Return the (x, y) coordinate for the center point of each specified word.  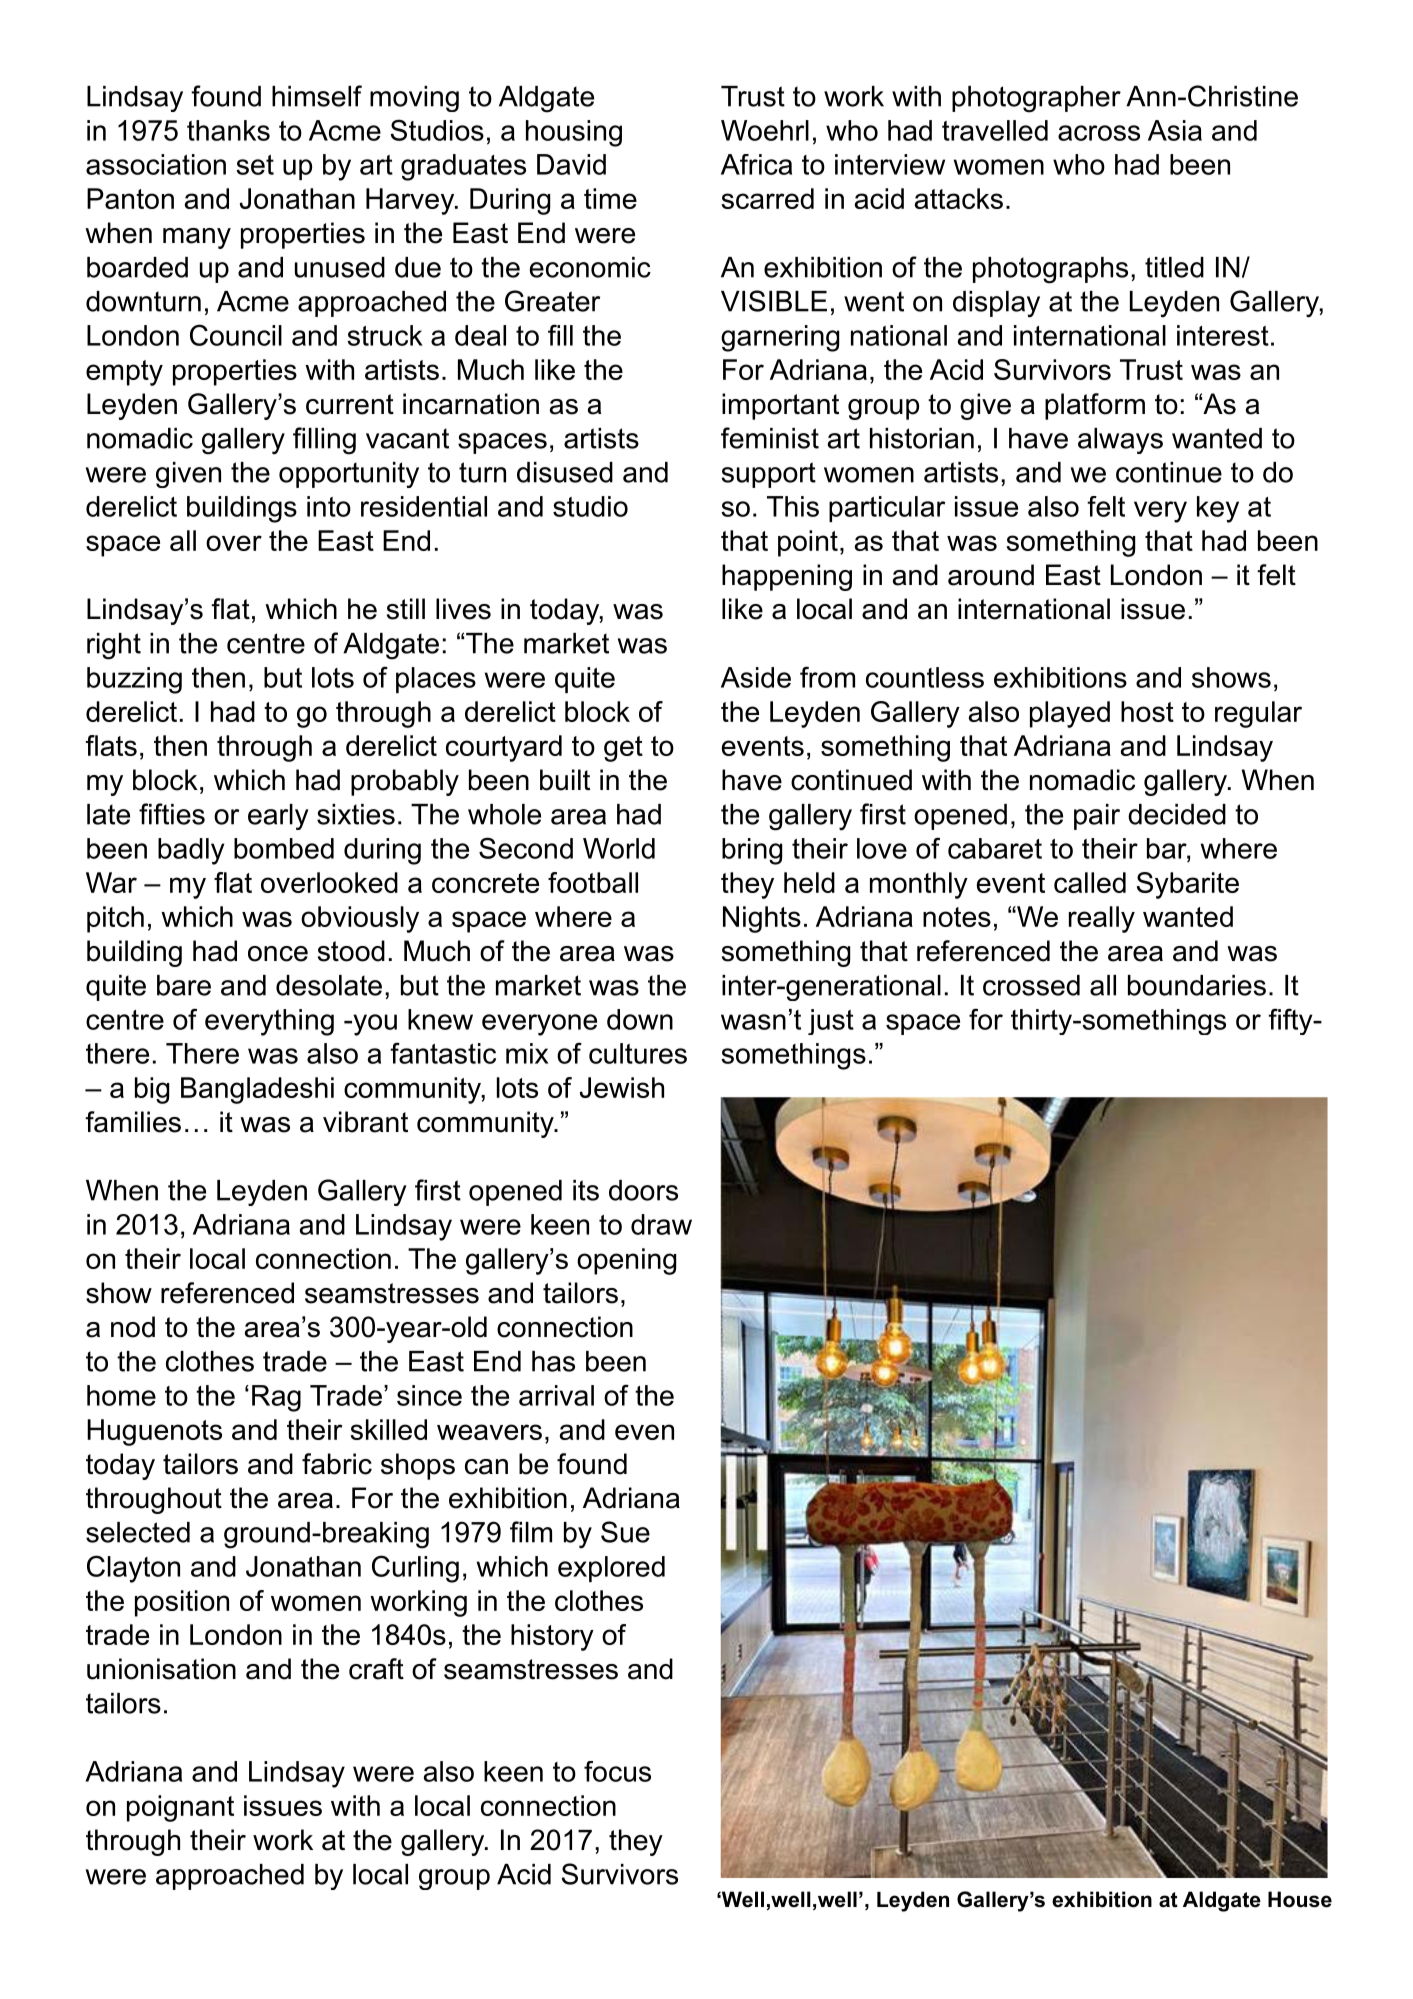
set (255, 165)
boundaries (1197, 985)
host (1147, 711)
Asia (1175, 130)
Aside (756, 677)
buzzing (134, 680)
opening (626, 1261)
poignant (180, 1808)
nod (133, 1327)
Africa (756, 164)
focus (617, 1771)
